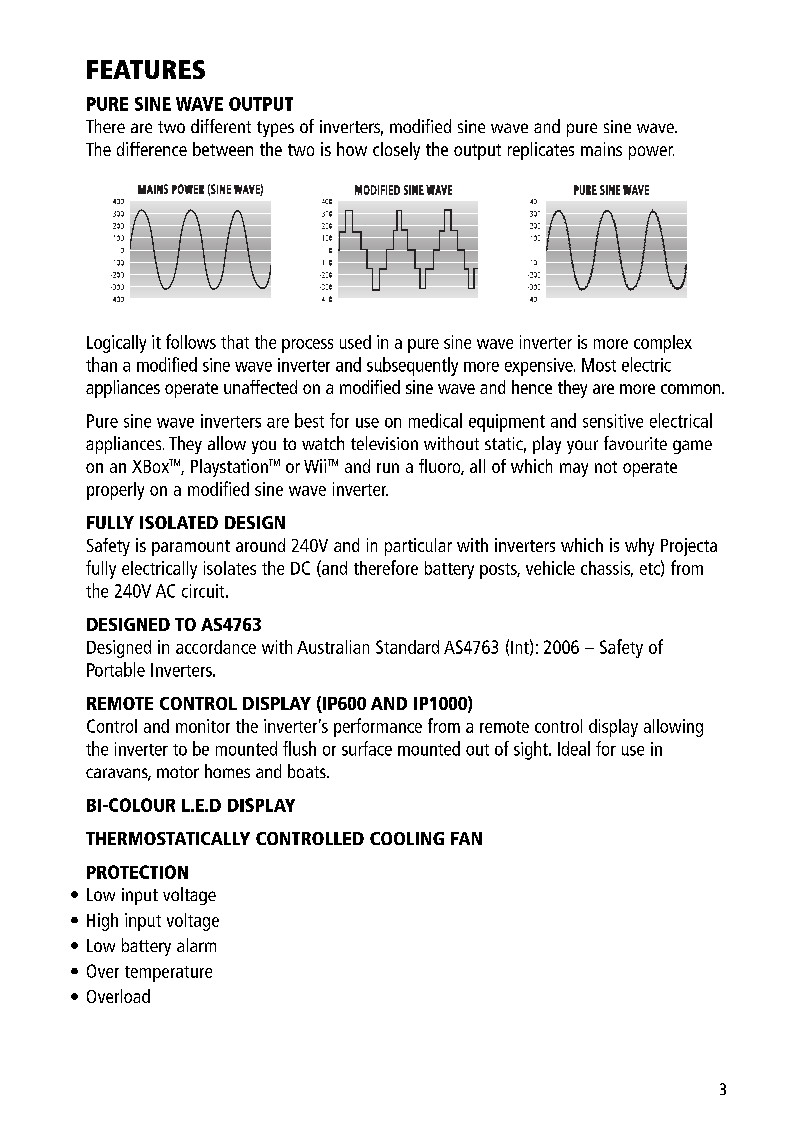  I want to click on Ideal, so click(574, 748).
